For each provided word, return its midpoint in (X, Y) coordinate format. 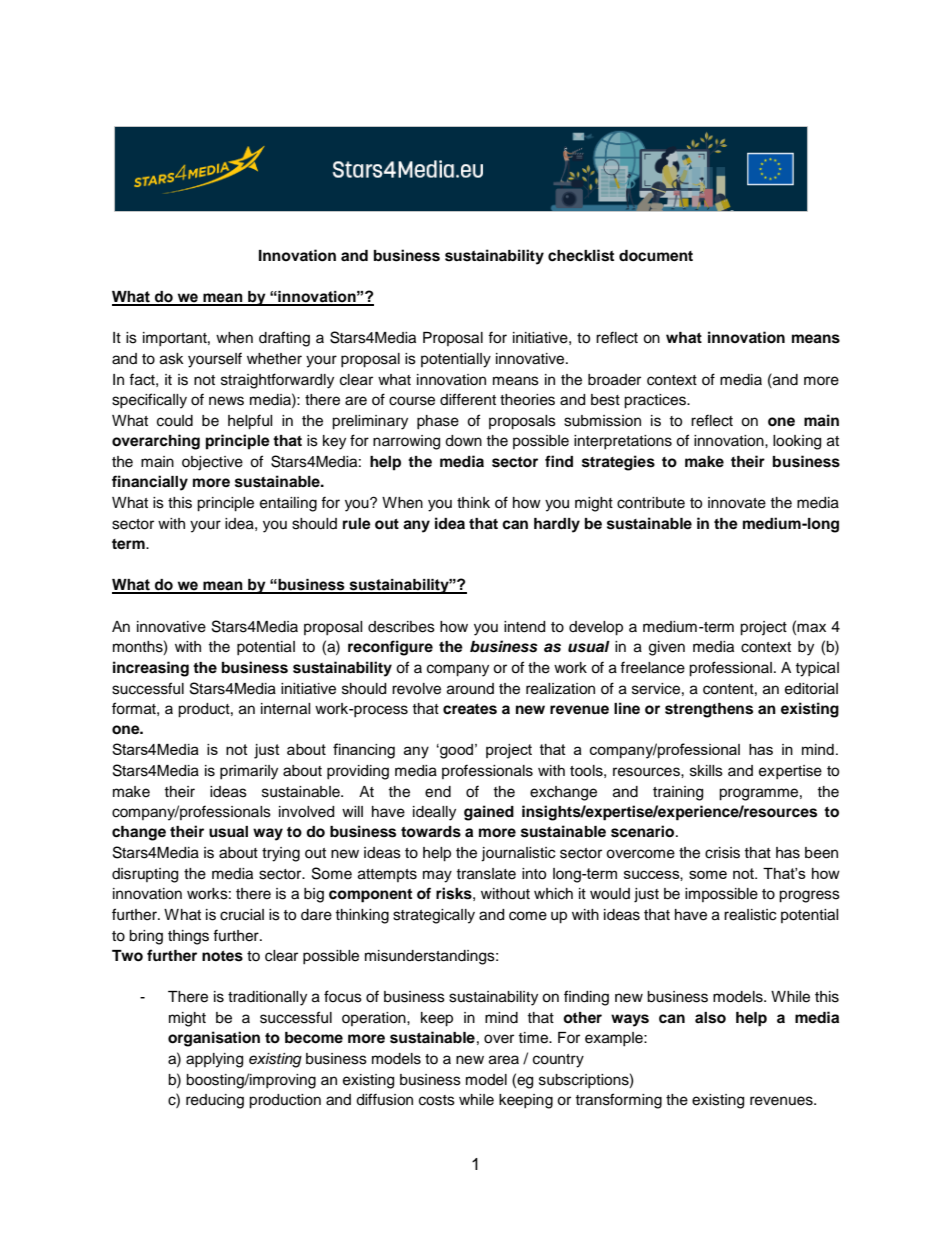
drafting (284, 339)
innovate (737, 503)
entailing (288, 504)
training (678, 793)
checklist (581, 255)
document (656, 256)
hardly (557, 525)
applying (214, 1060)
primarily (249, 772)
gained (489, 813)
